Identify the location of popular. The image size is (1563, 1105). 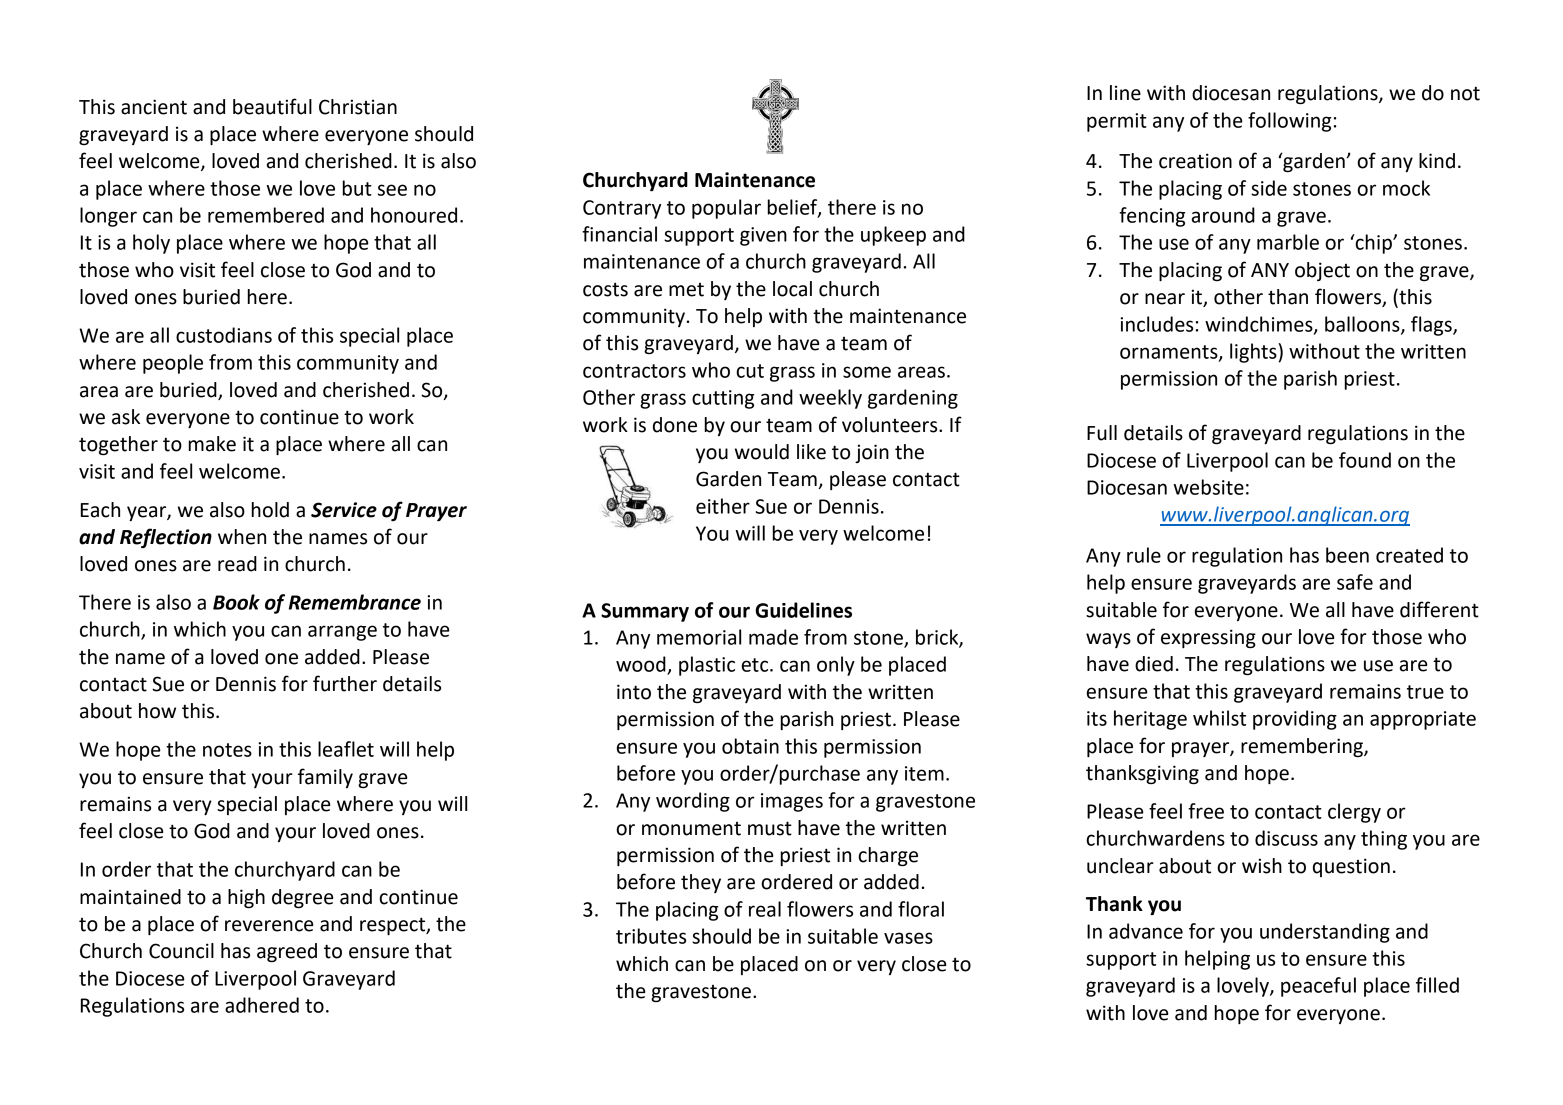
(726, 209).
